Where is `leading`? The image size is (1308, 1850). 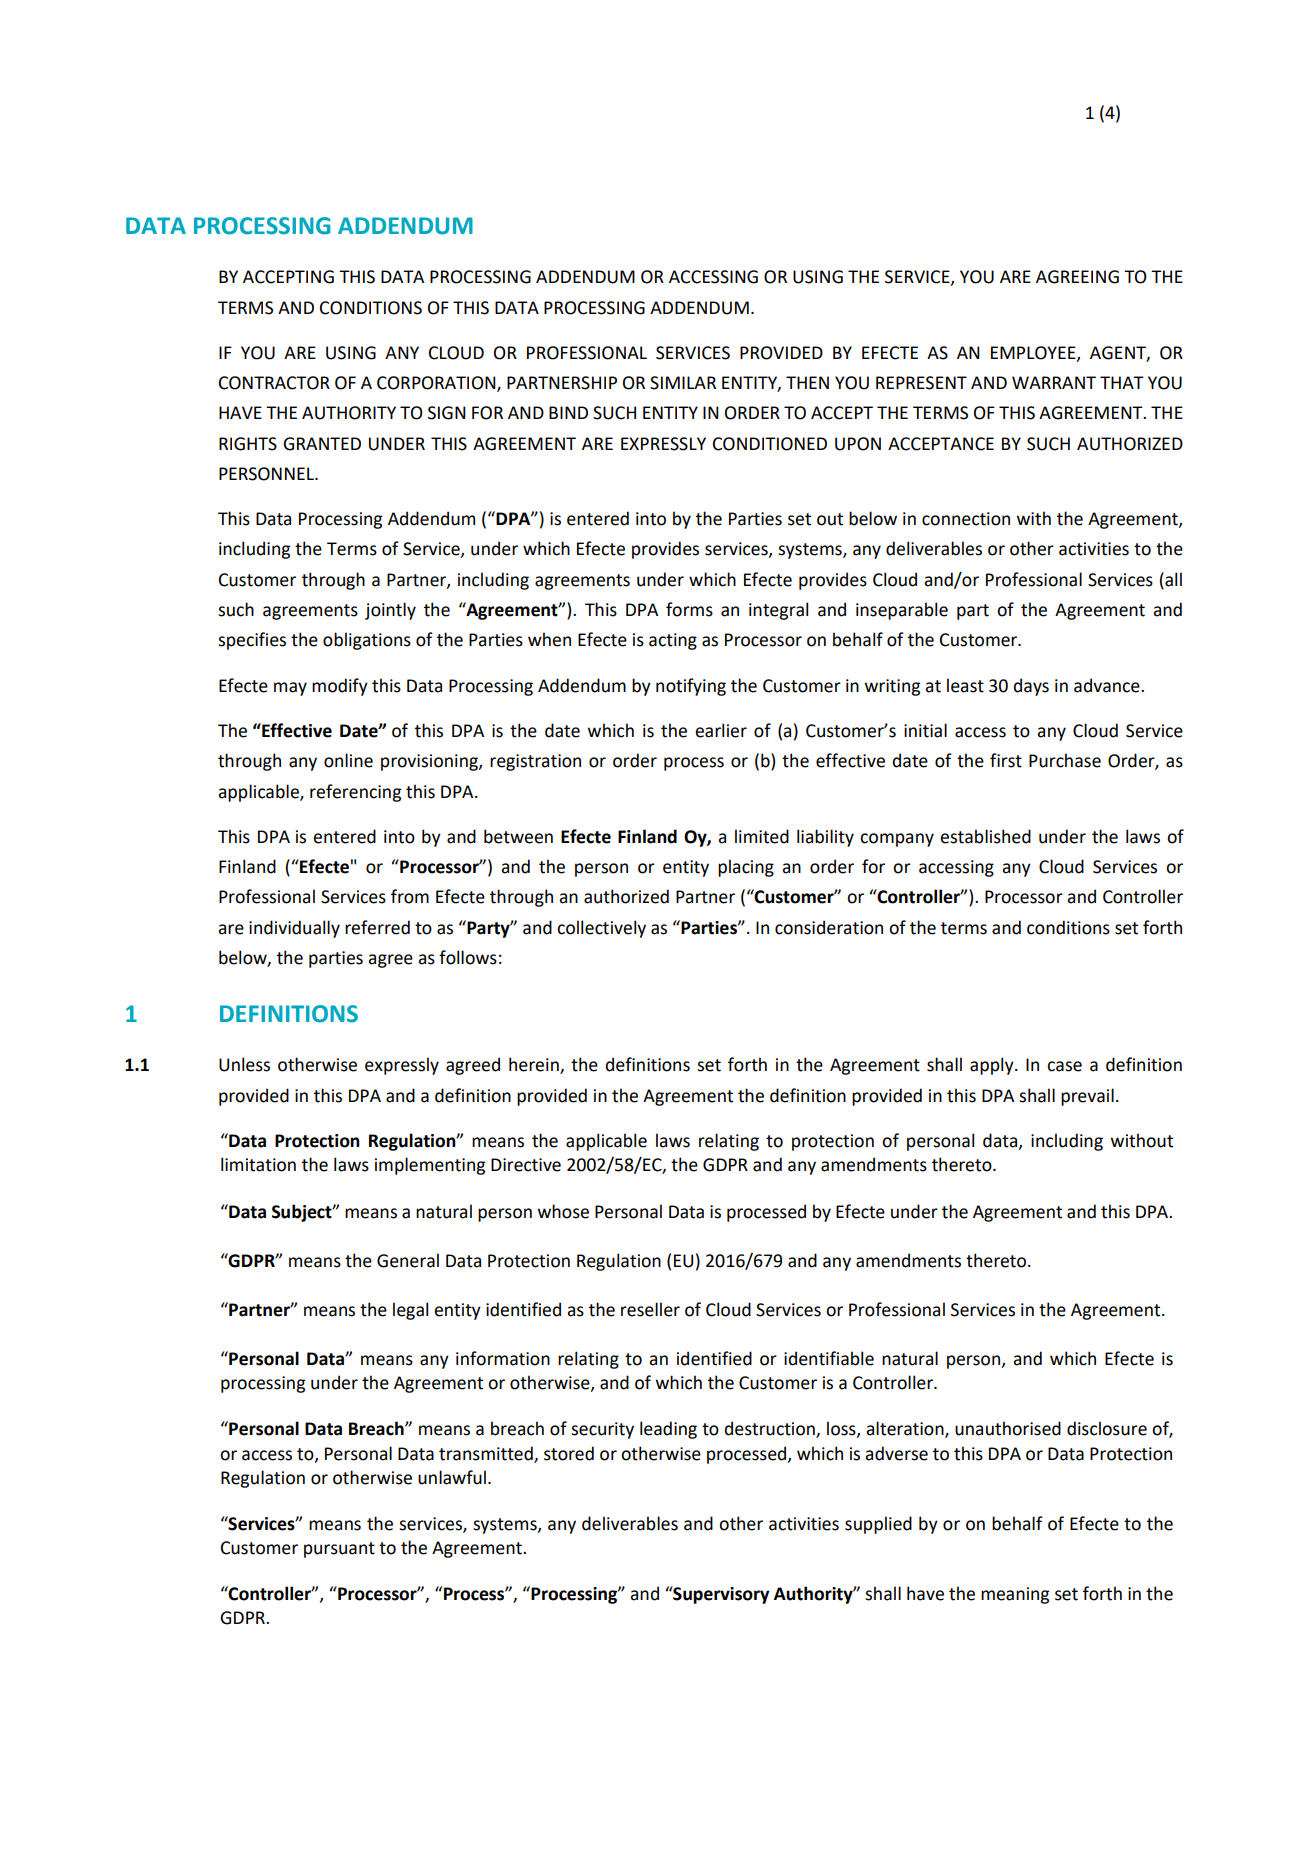
leading is located at coordinates (668, 1430).
